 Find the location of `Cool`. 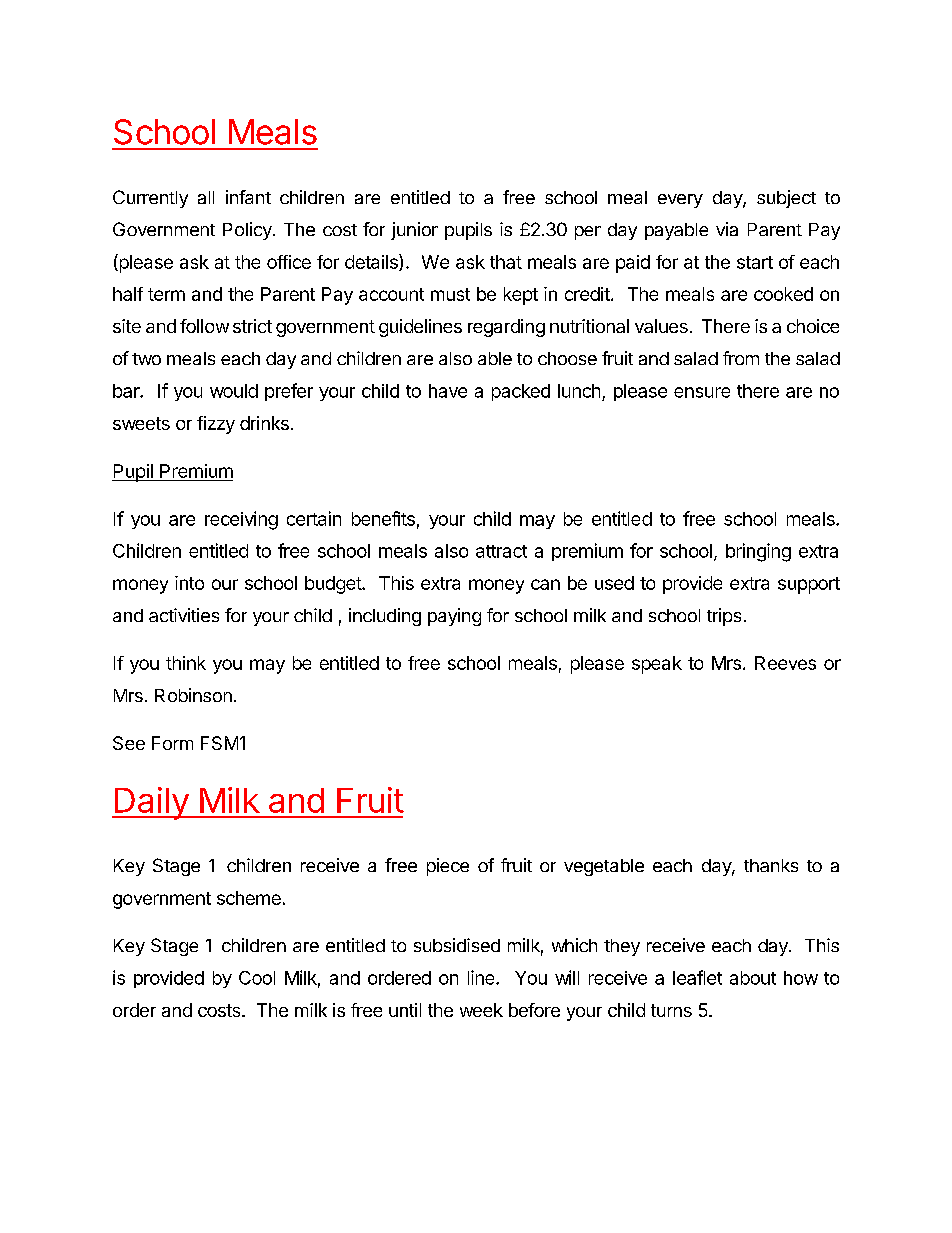

Cool is located at coordinates (257, 978).
